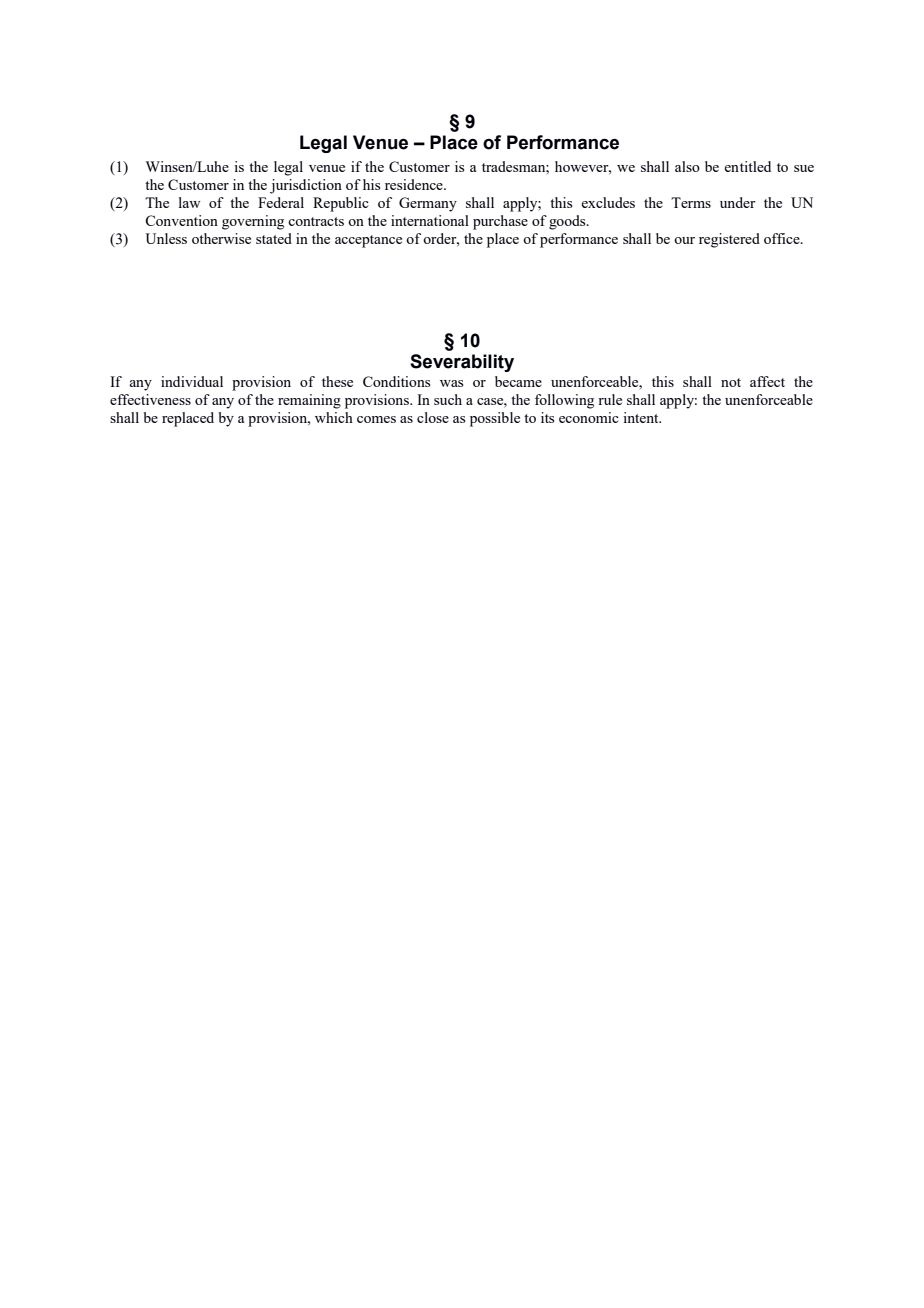  Describe the element at coordinates (415, 184) in the document. I see `residence` at that location.
